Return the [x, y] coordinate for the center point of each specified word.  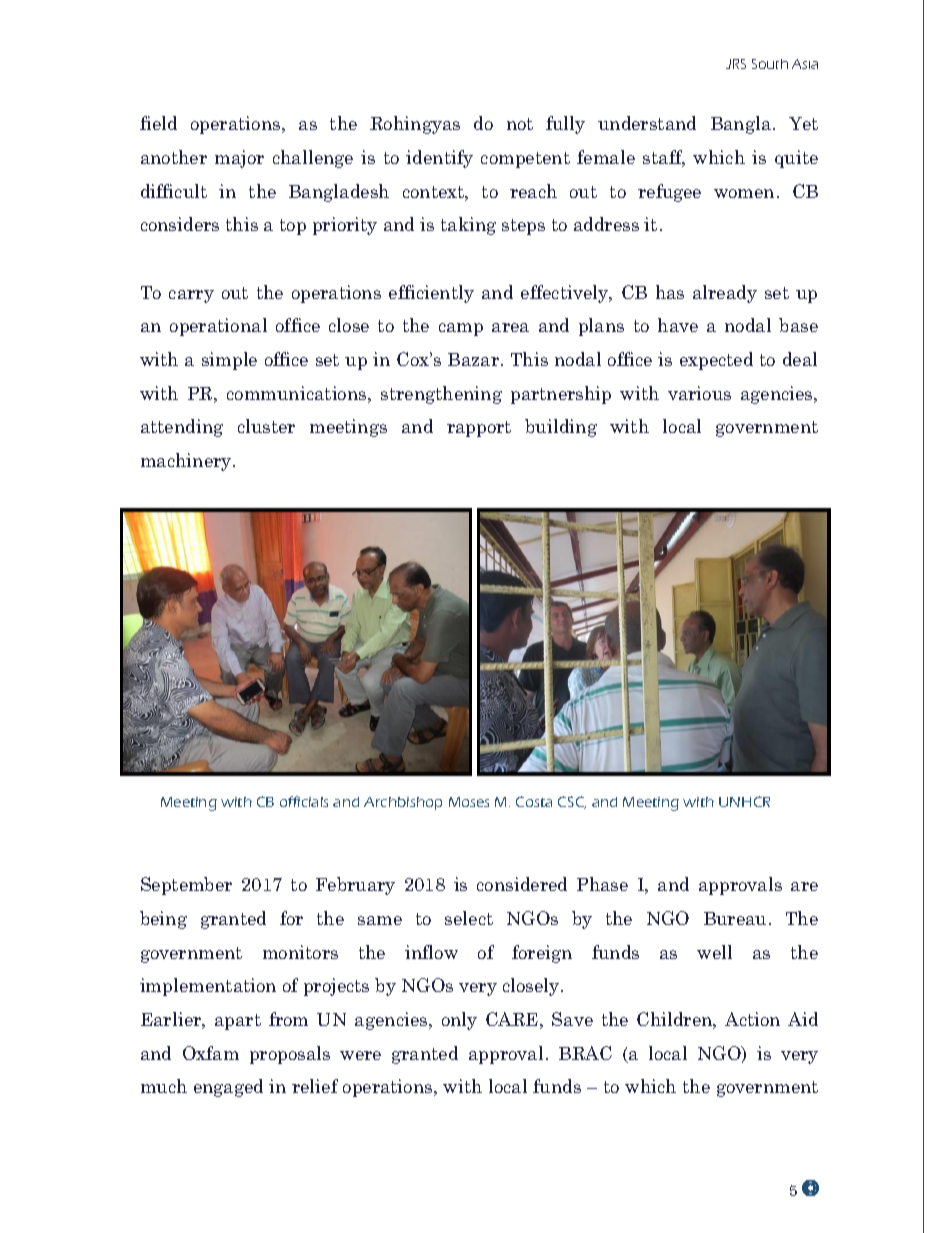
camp [461, 329]
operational [218, 327]
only [459, 1021]
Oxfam [211, 1053]
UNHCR [744, 801]
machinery [187, 462]
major [239, 159]
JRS [736, 64]
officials [304, 801]
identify [439, 159]
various [699, 393]
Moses [469, 802]
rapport [479, 429]
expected [716, 361]
